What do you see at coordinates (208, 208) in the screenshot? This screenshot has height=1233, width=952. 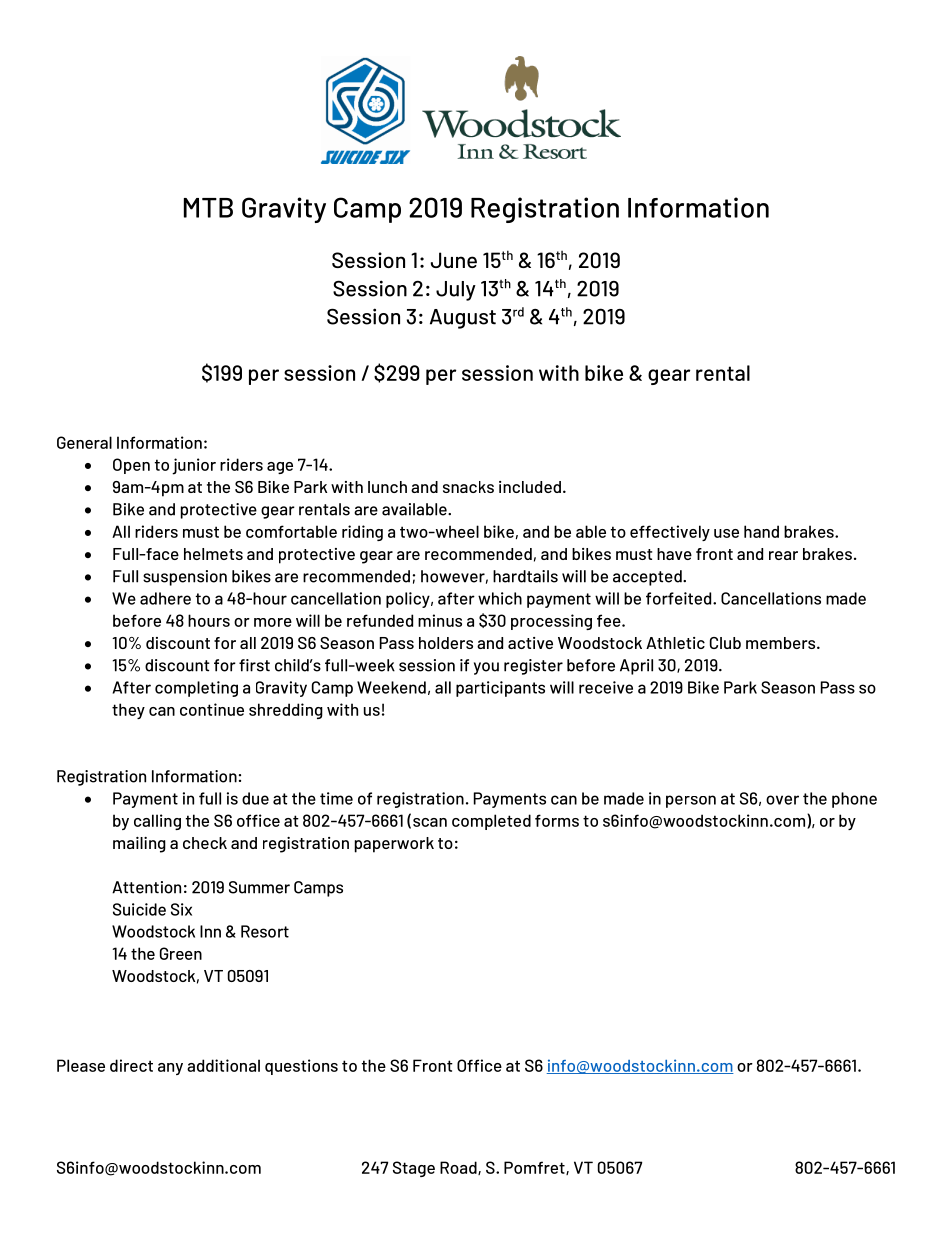 I see `MTB` at bounding box center [208, 208].
